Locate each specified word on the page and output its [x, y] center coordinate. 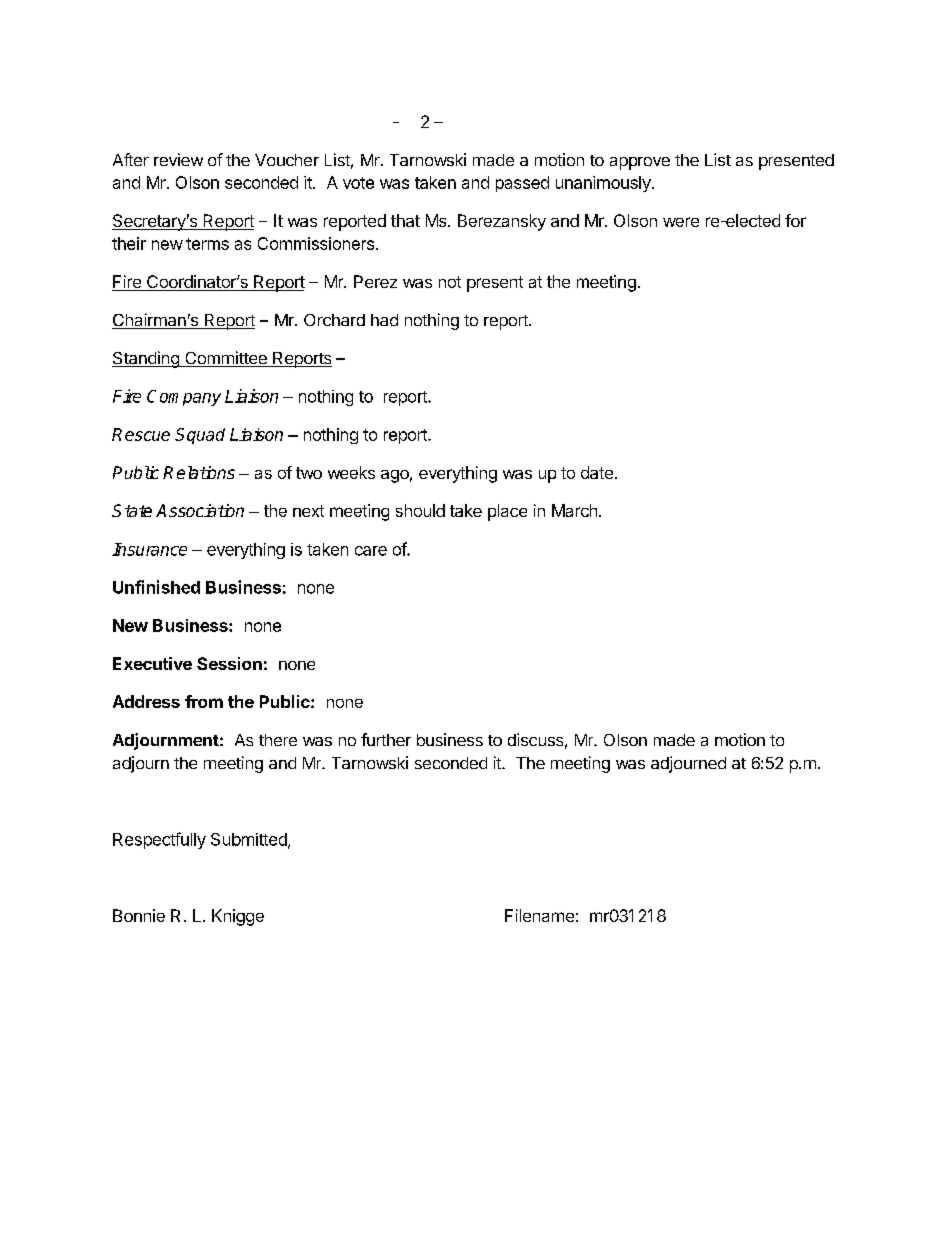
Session [229, 663]
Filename [539, 915]
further [386, 739]
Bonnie [139, 915]
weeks [351, 472]
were [681, 222]
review [178, 159]
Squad [200, 436]
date [597, 472]
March [574, 510]
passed [522, 184]
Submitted [250, 840]
